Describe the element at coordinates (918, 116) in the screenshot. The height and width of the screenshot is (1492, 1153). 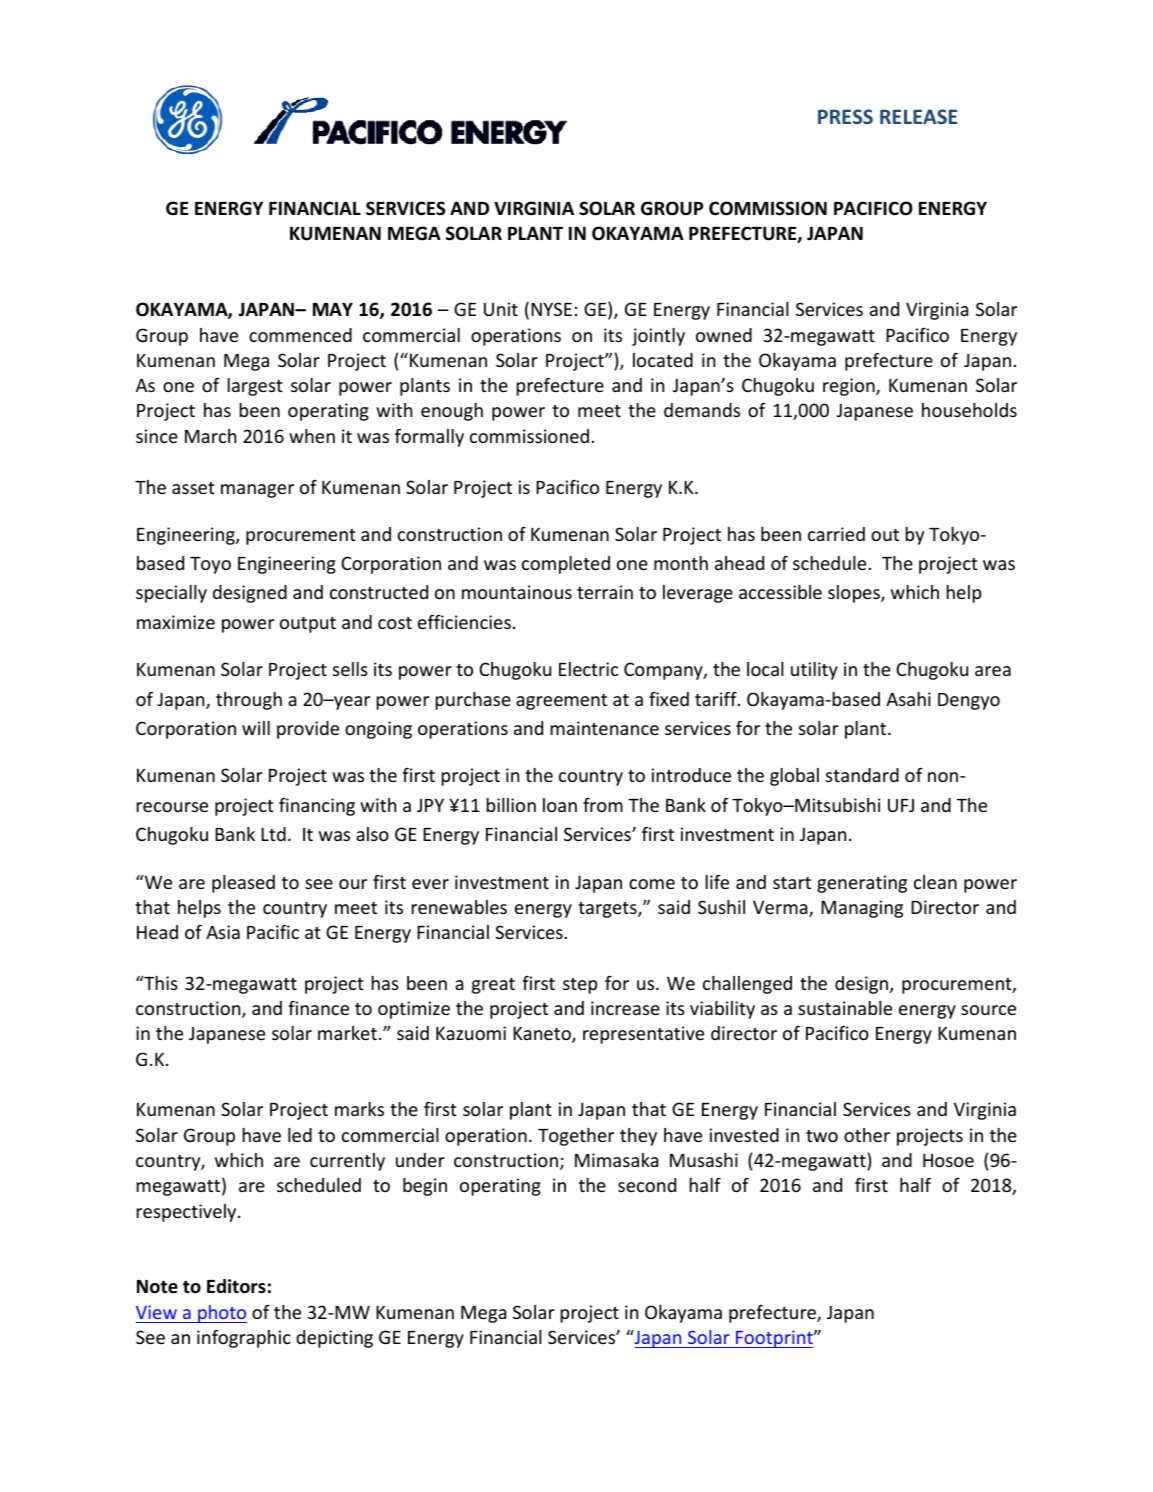
I see `RELEASE` at that location.
